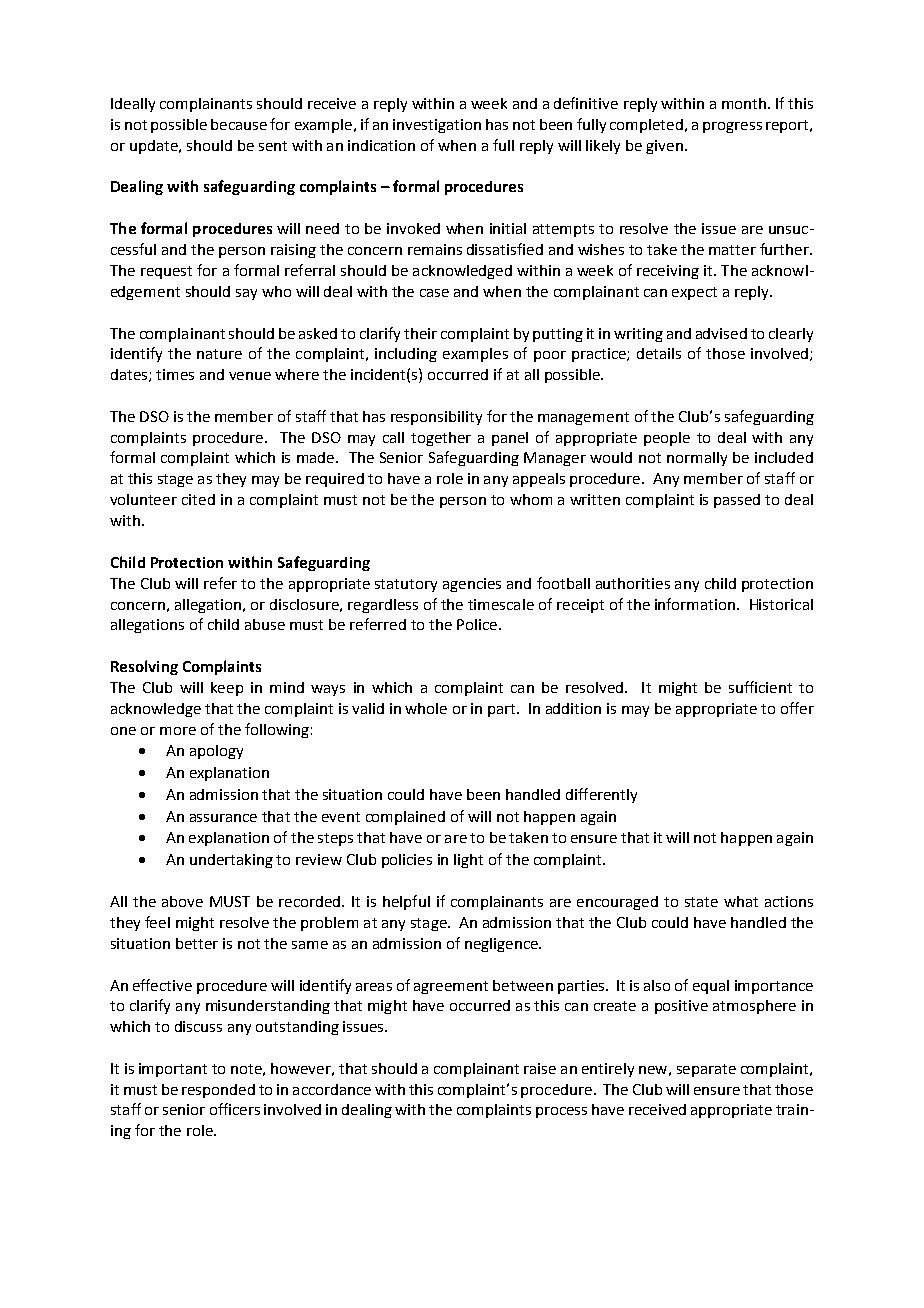 This page has width=924, height=1308. What do you see at coordinates (227, 689) in the page?
I see `keep` at bounding box center [227, 689].
